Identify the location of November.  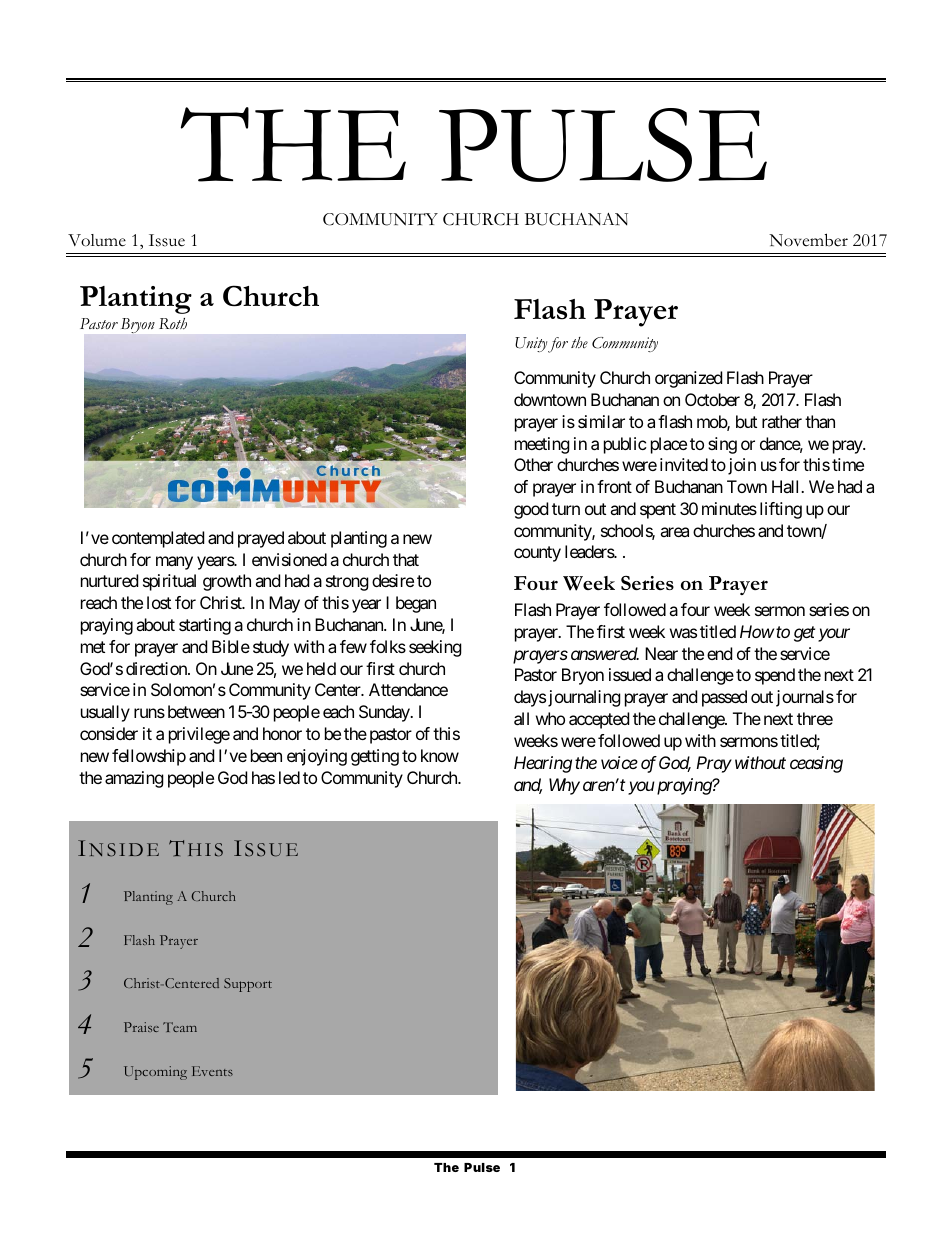
(808, 240).
